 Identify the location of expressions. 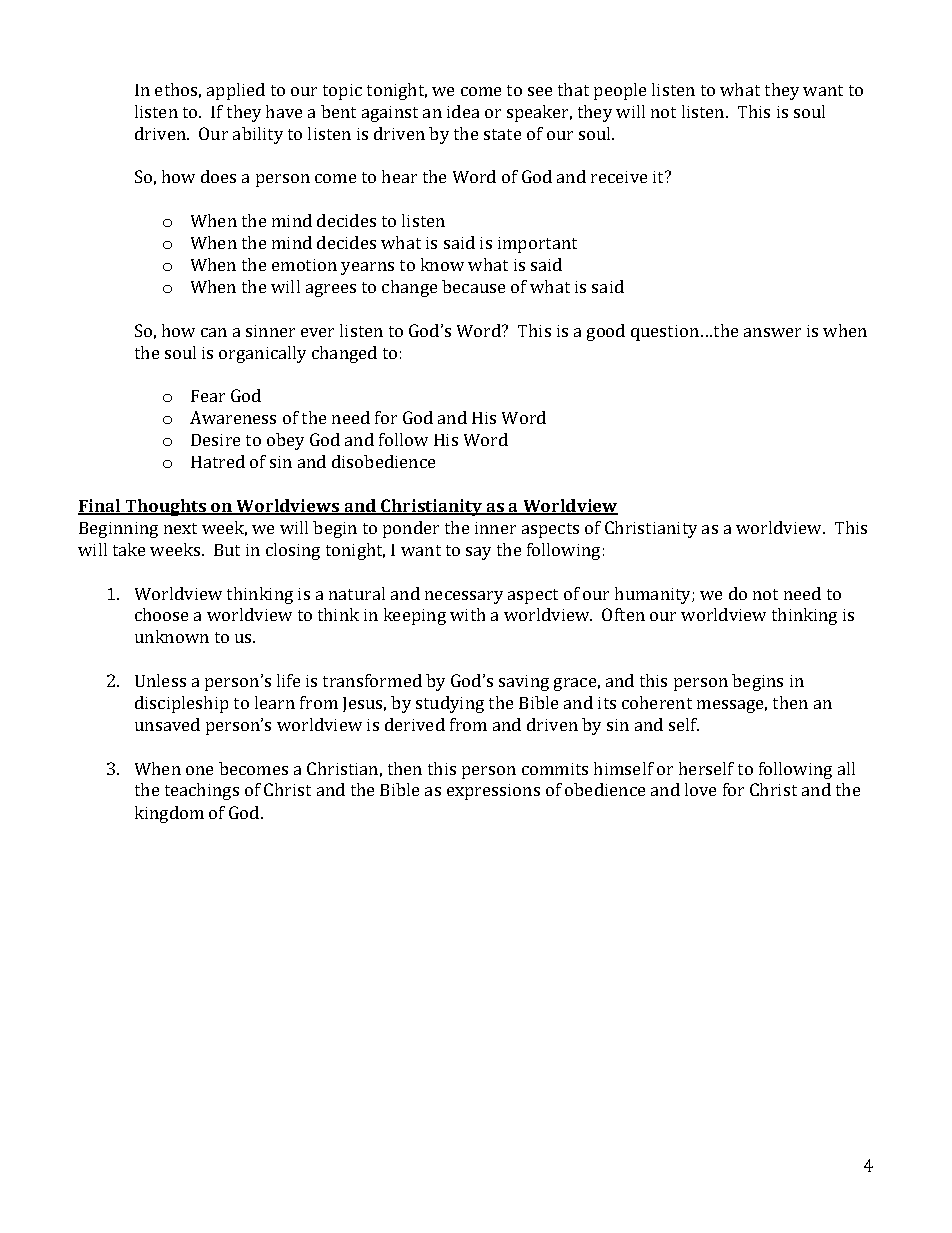
(493, 792).
